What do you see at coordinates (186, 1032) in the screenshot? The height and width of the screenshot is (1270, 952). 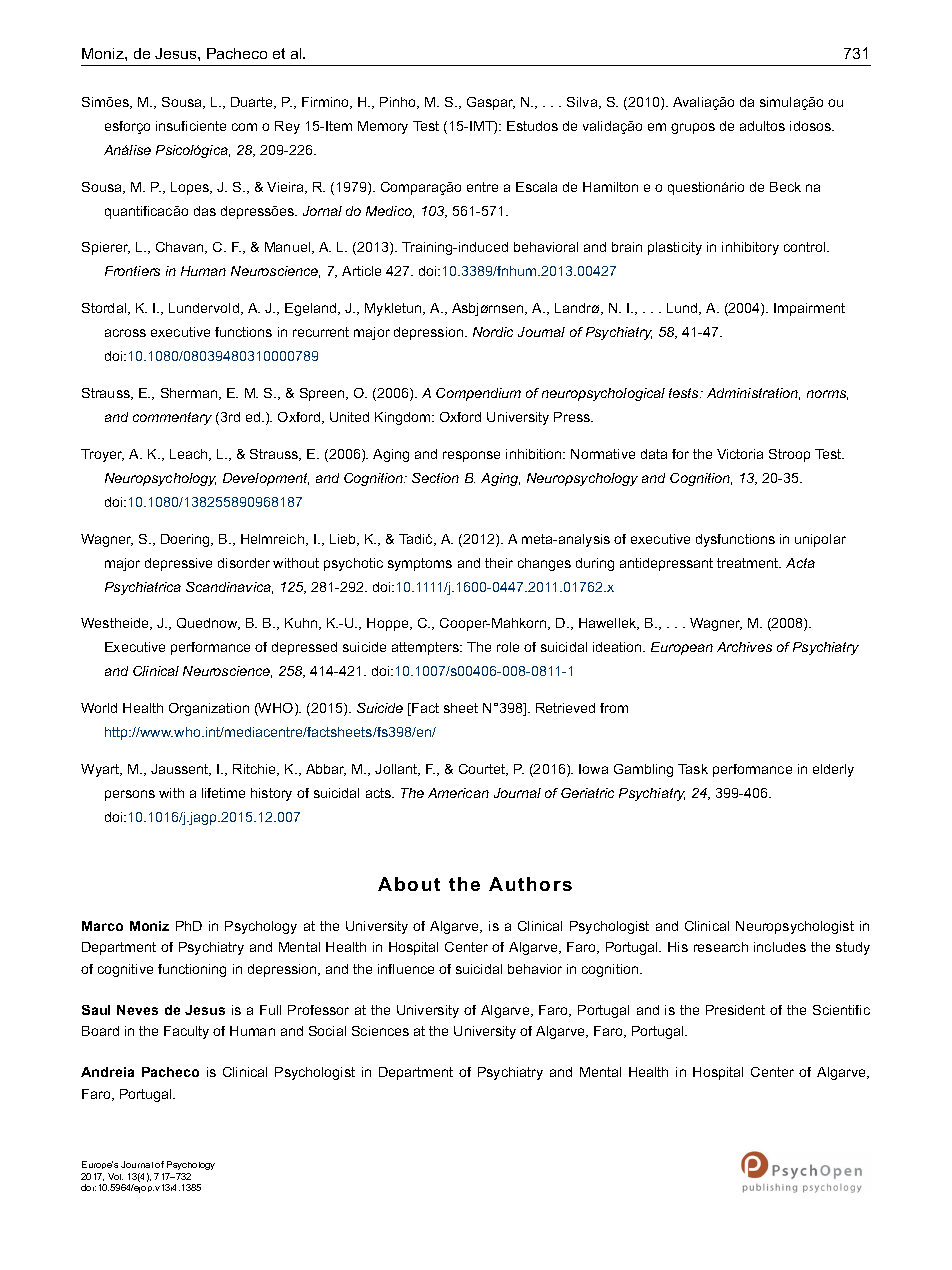 I see `Faculty` at bounding box center [186, 1032].
